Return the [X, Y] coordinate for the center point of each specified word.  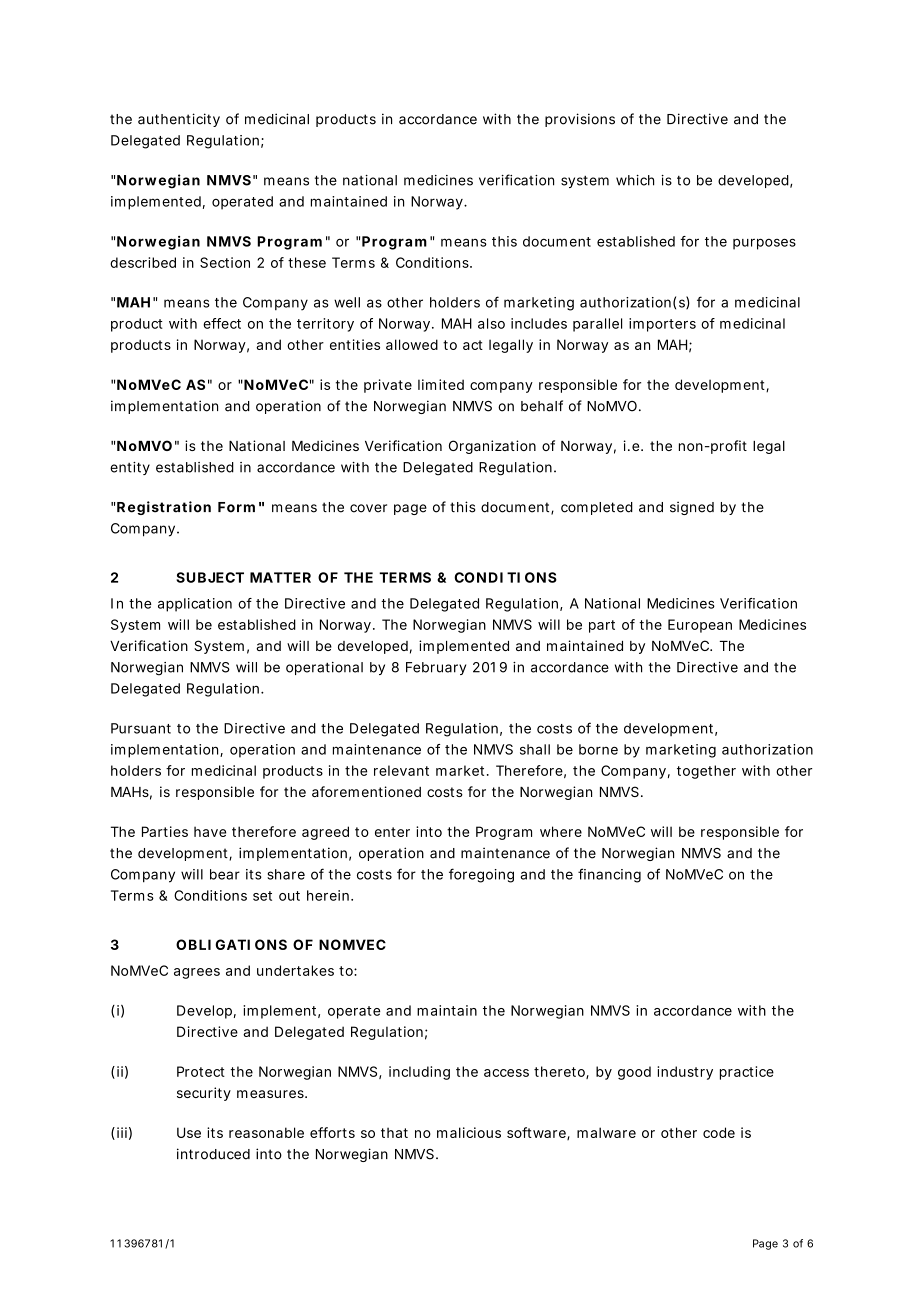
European [700, 626]
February [436, 668]
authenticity [179, 120]
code [719, 1132]
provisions [580, 120]
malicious [469, 1132]
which [635, 180]
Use [189, 1132]
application [195, 605]
